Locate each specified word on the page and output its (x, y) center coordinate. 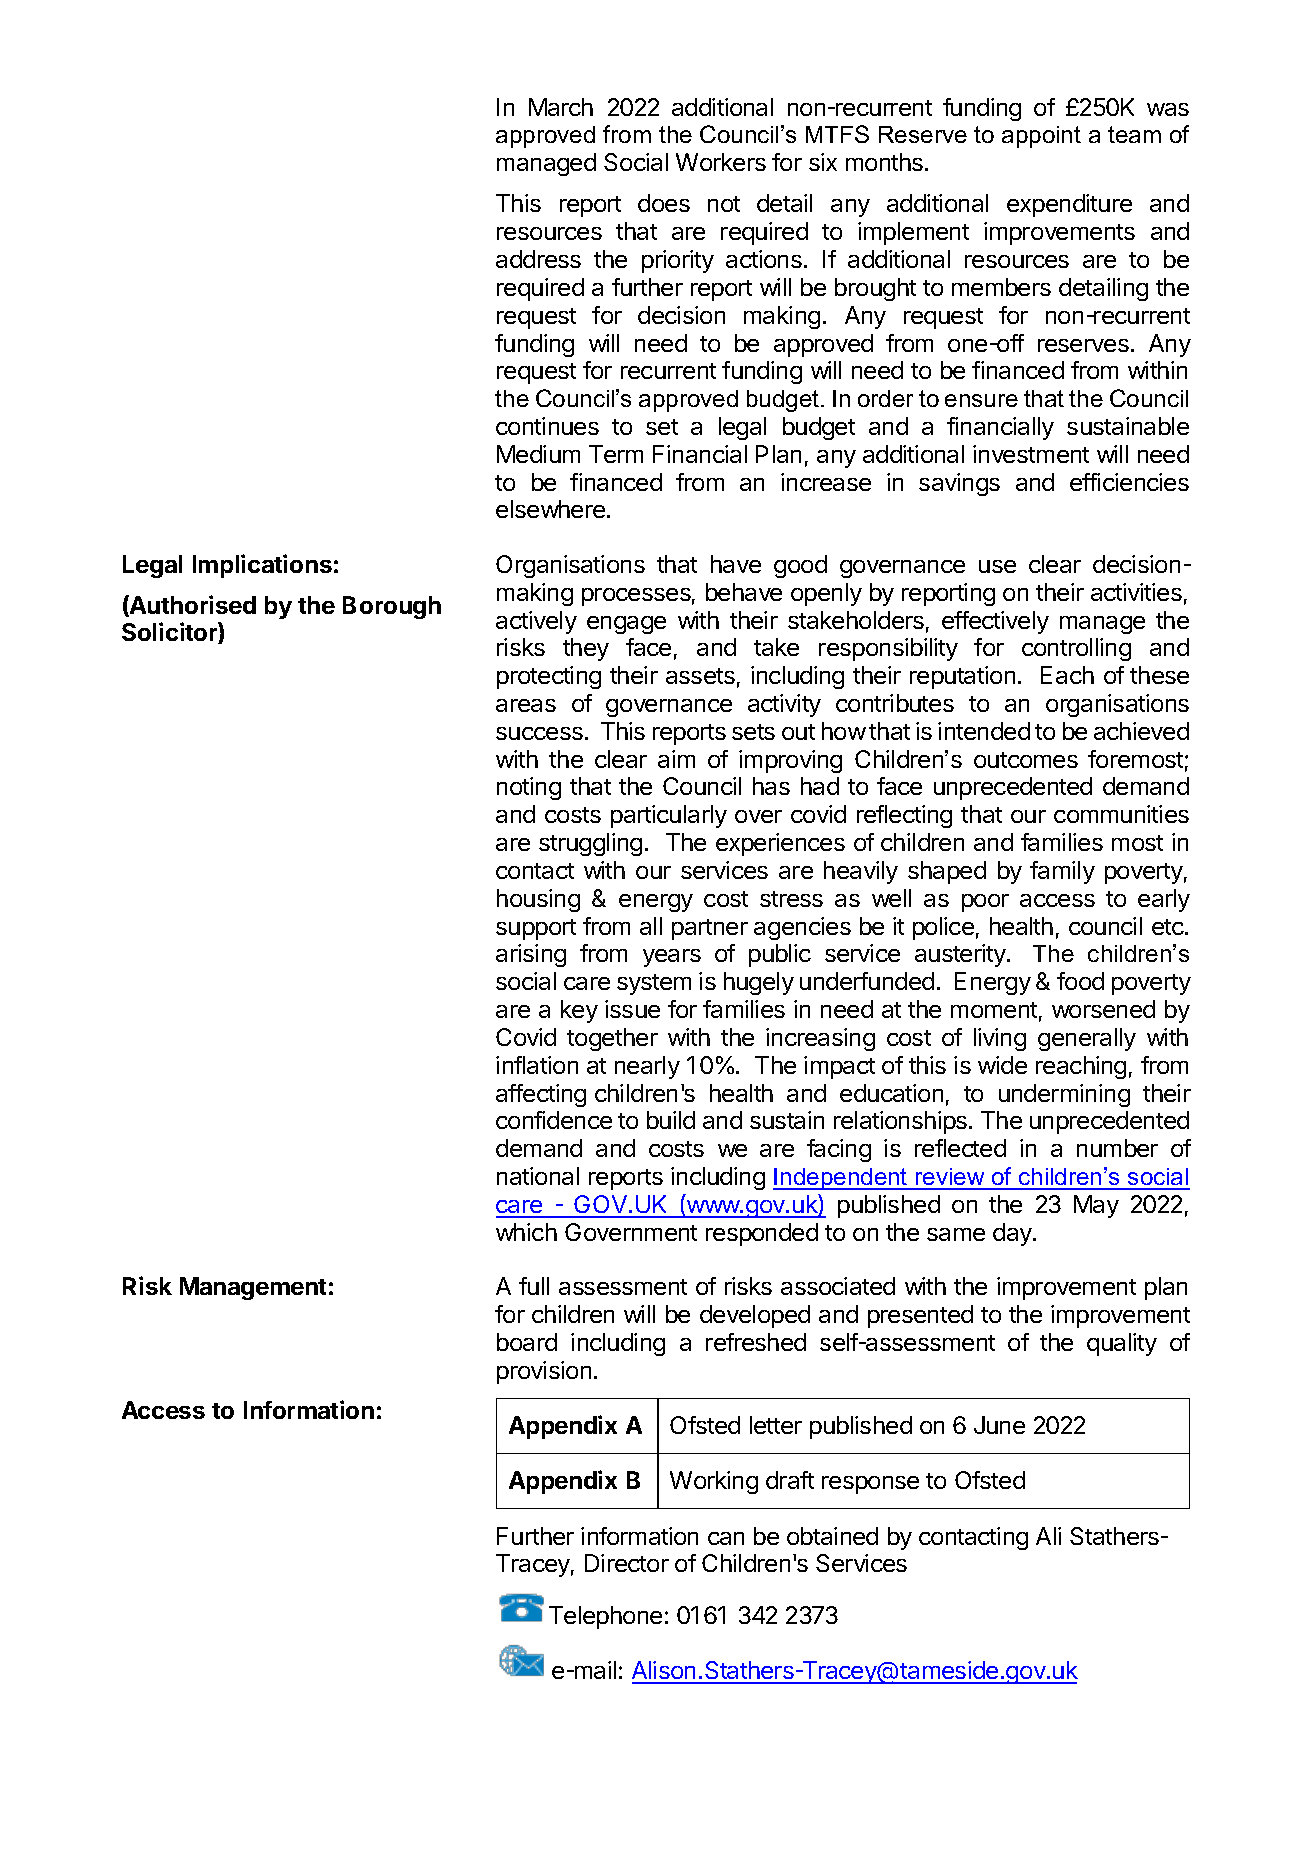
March (561, 107)
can (726, 1538)
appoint (1041, 137)
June (999, 1425)
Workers (721, 162)
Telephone (605, 1617)
